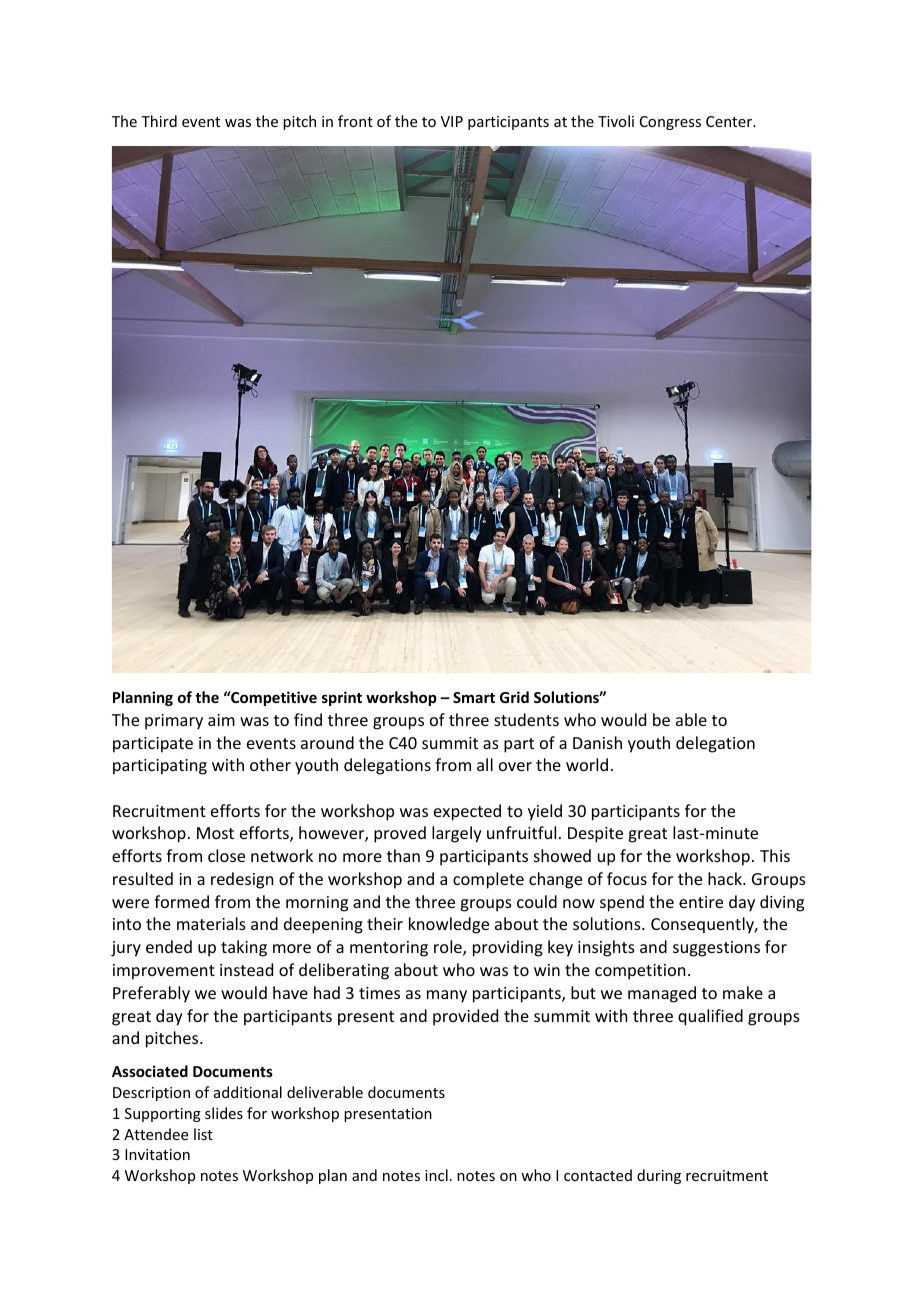 The image size is (924, 1308). I want to click on expected, so click(467, 812).
